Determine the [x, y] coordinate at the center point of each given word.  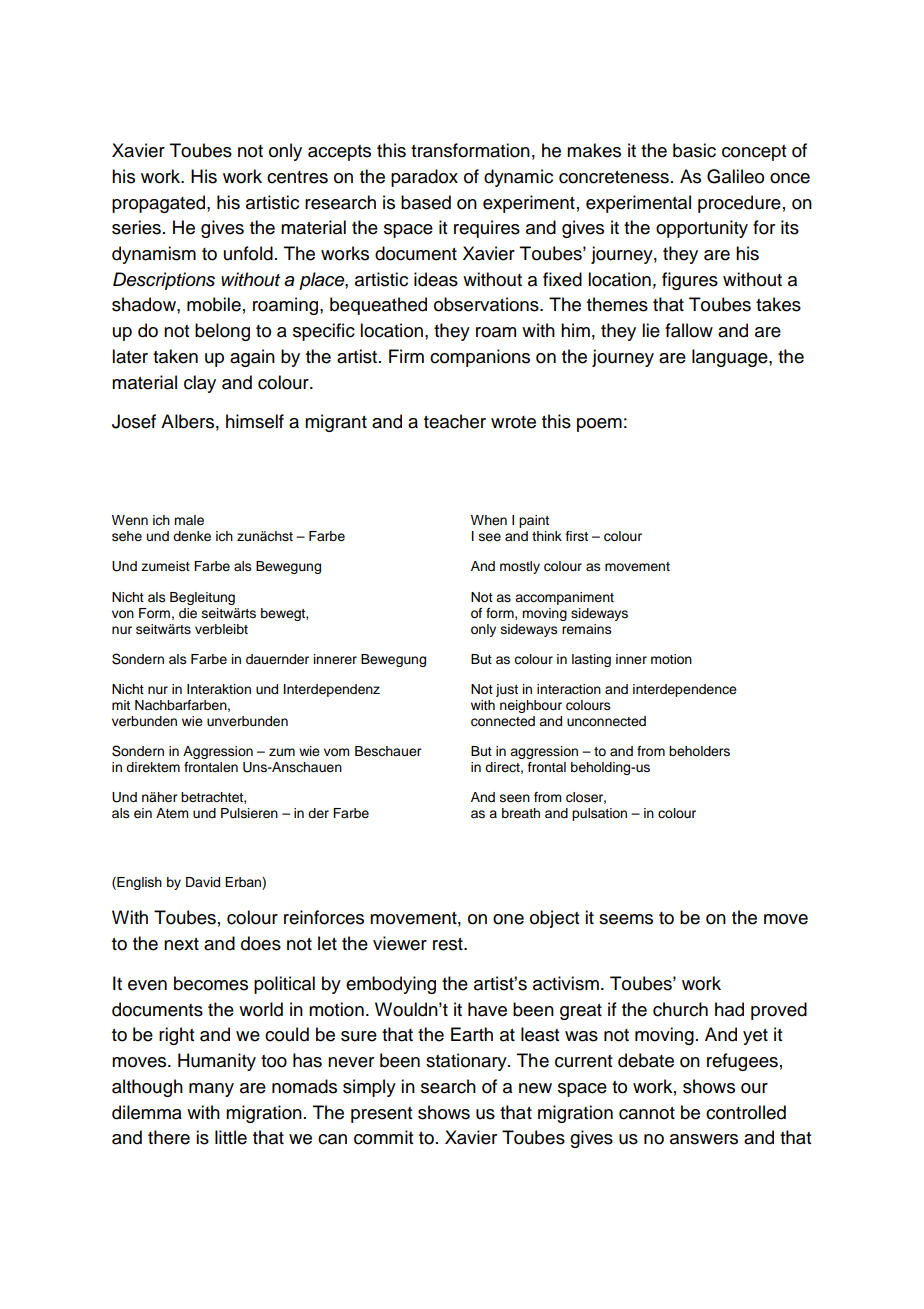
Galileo [735, 176]
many [211, 1090]
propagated [160, 204]
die [188, 613]
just [507, 690]
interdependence [685, 690]
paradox [424, 178]
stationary [467, 1062]
